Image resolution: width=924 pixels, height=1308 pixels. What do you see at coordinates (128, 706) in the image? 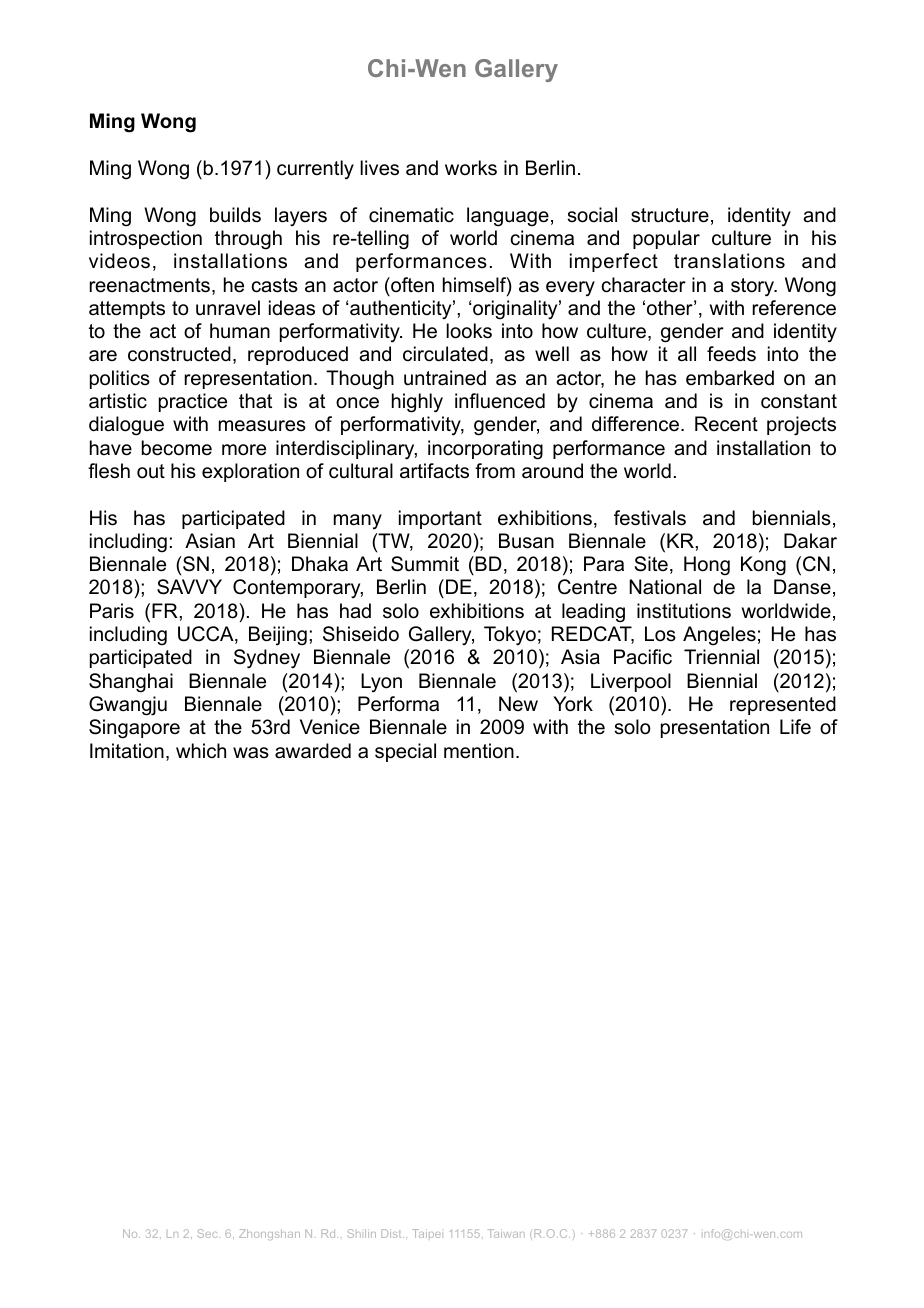
I see `Gwangju` at bounding box center [128, 706].
